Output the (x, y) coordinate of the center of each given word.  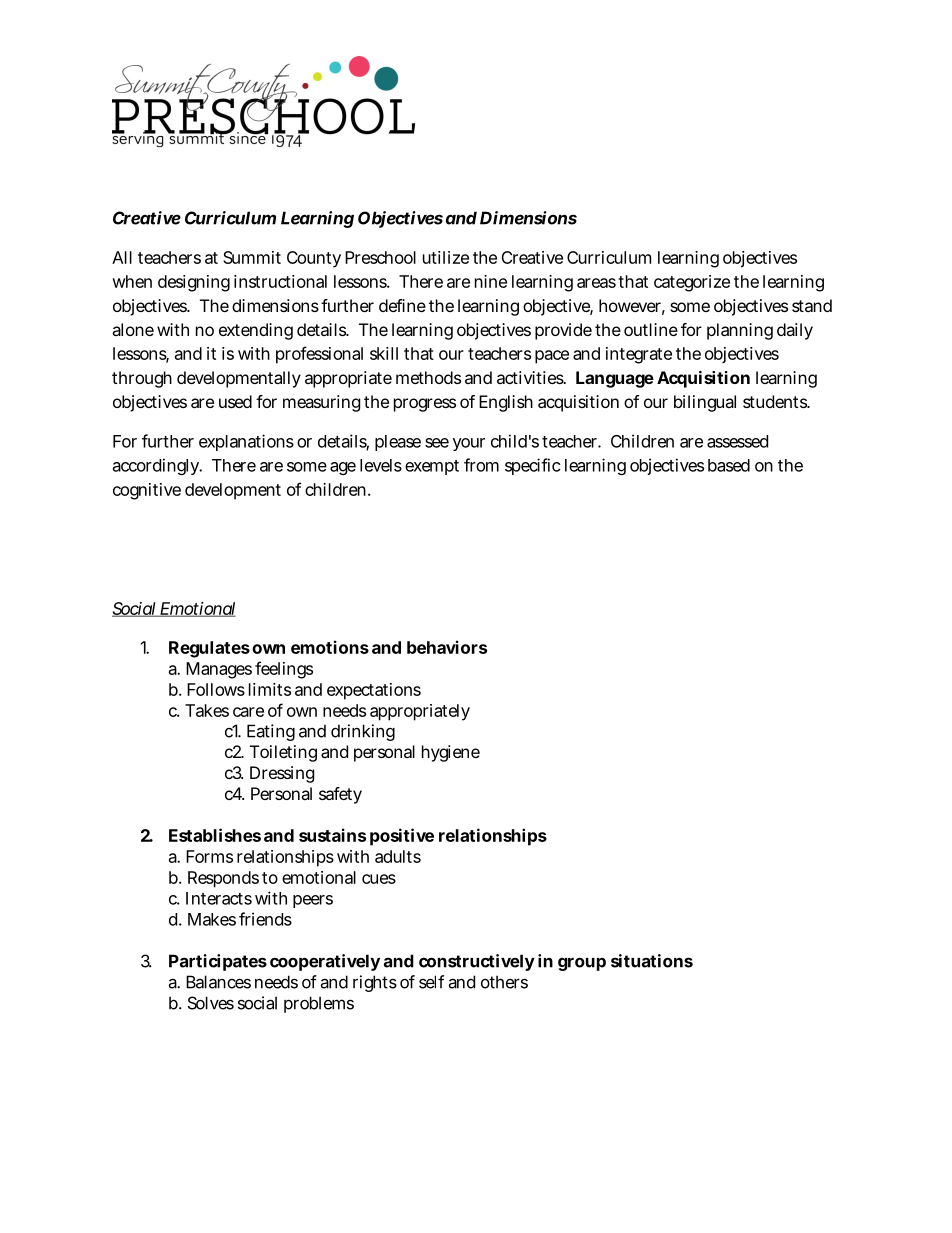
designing (194, 283)
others (504, 982)
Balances (218, 982)
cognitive (147, 491)
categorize (692, 283)
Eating (271, 732)
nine (491, 281)
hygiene (451, 753)
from (481, 465)
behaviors (447, 647)
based (729, 465)
